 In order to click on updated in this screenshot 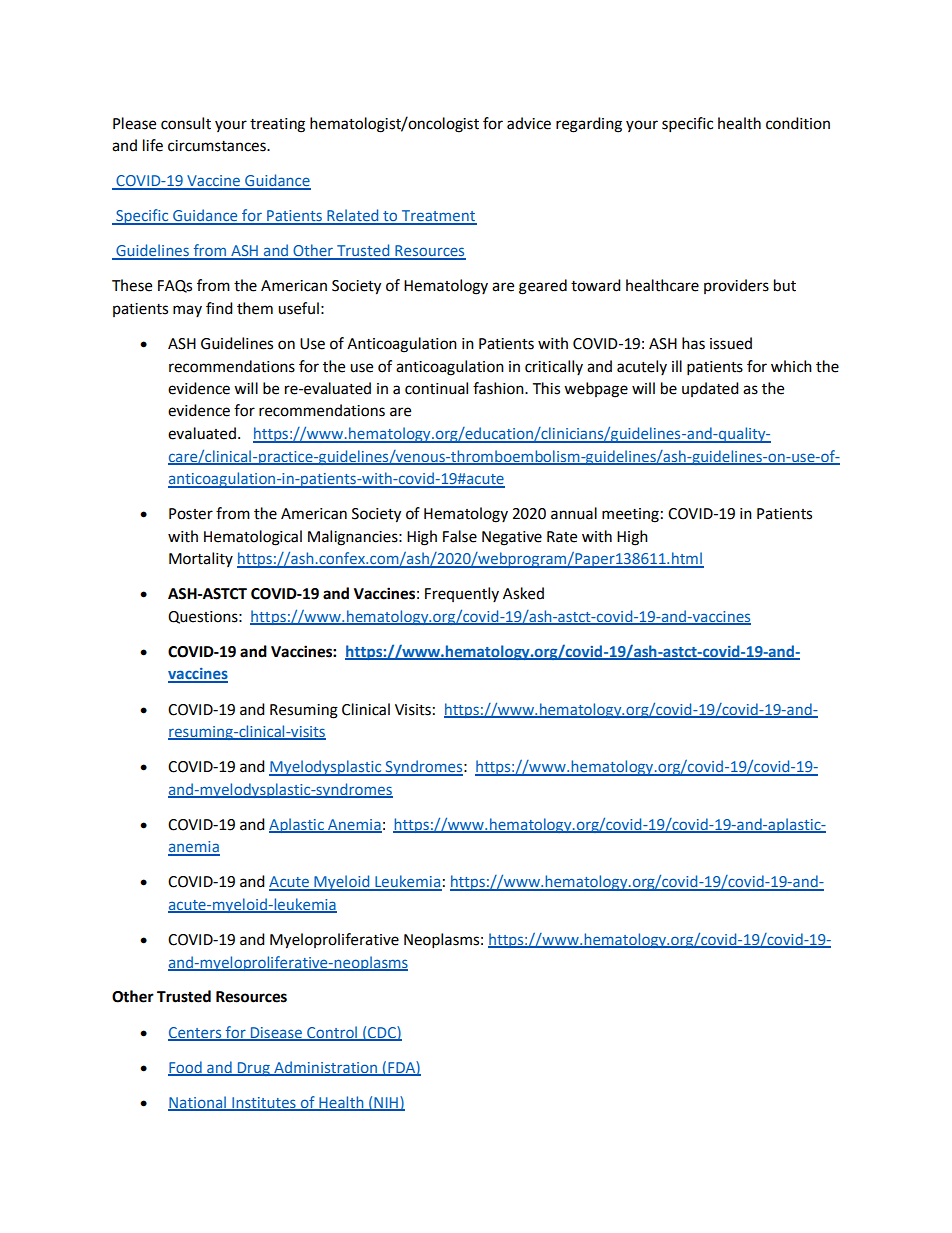, I will do `click(710, 389)`.
